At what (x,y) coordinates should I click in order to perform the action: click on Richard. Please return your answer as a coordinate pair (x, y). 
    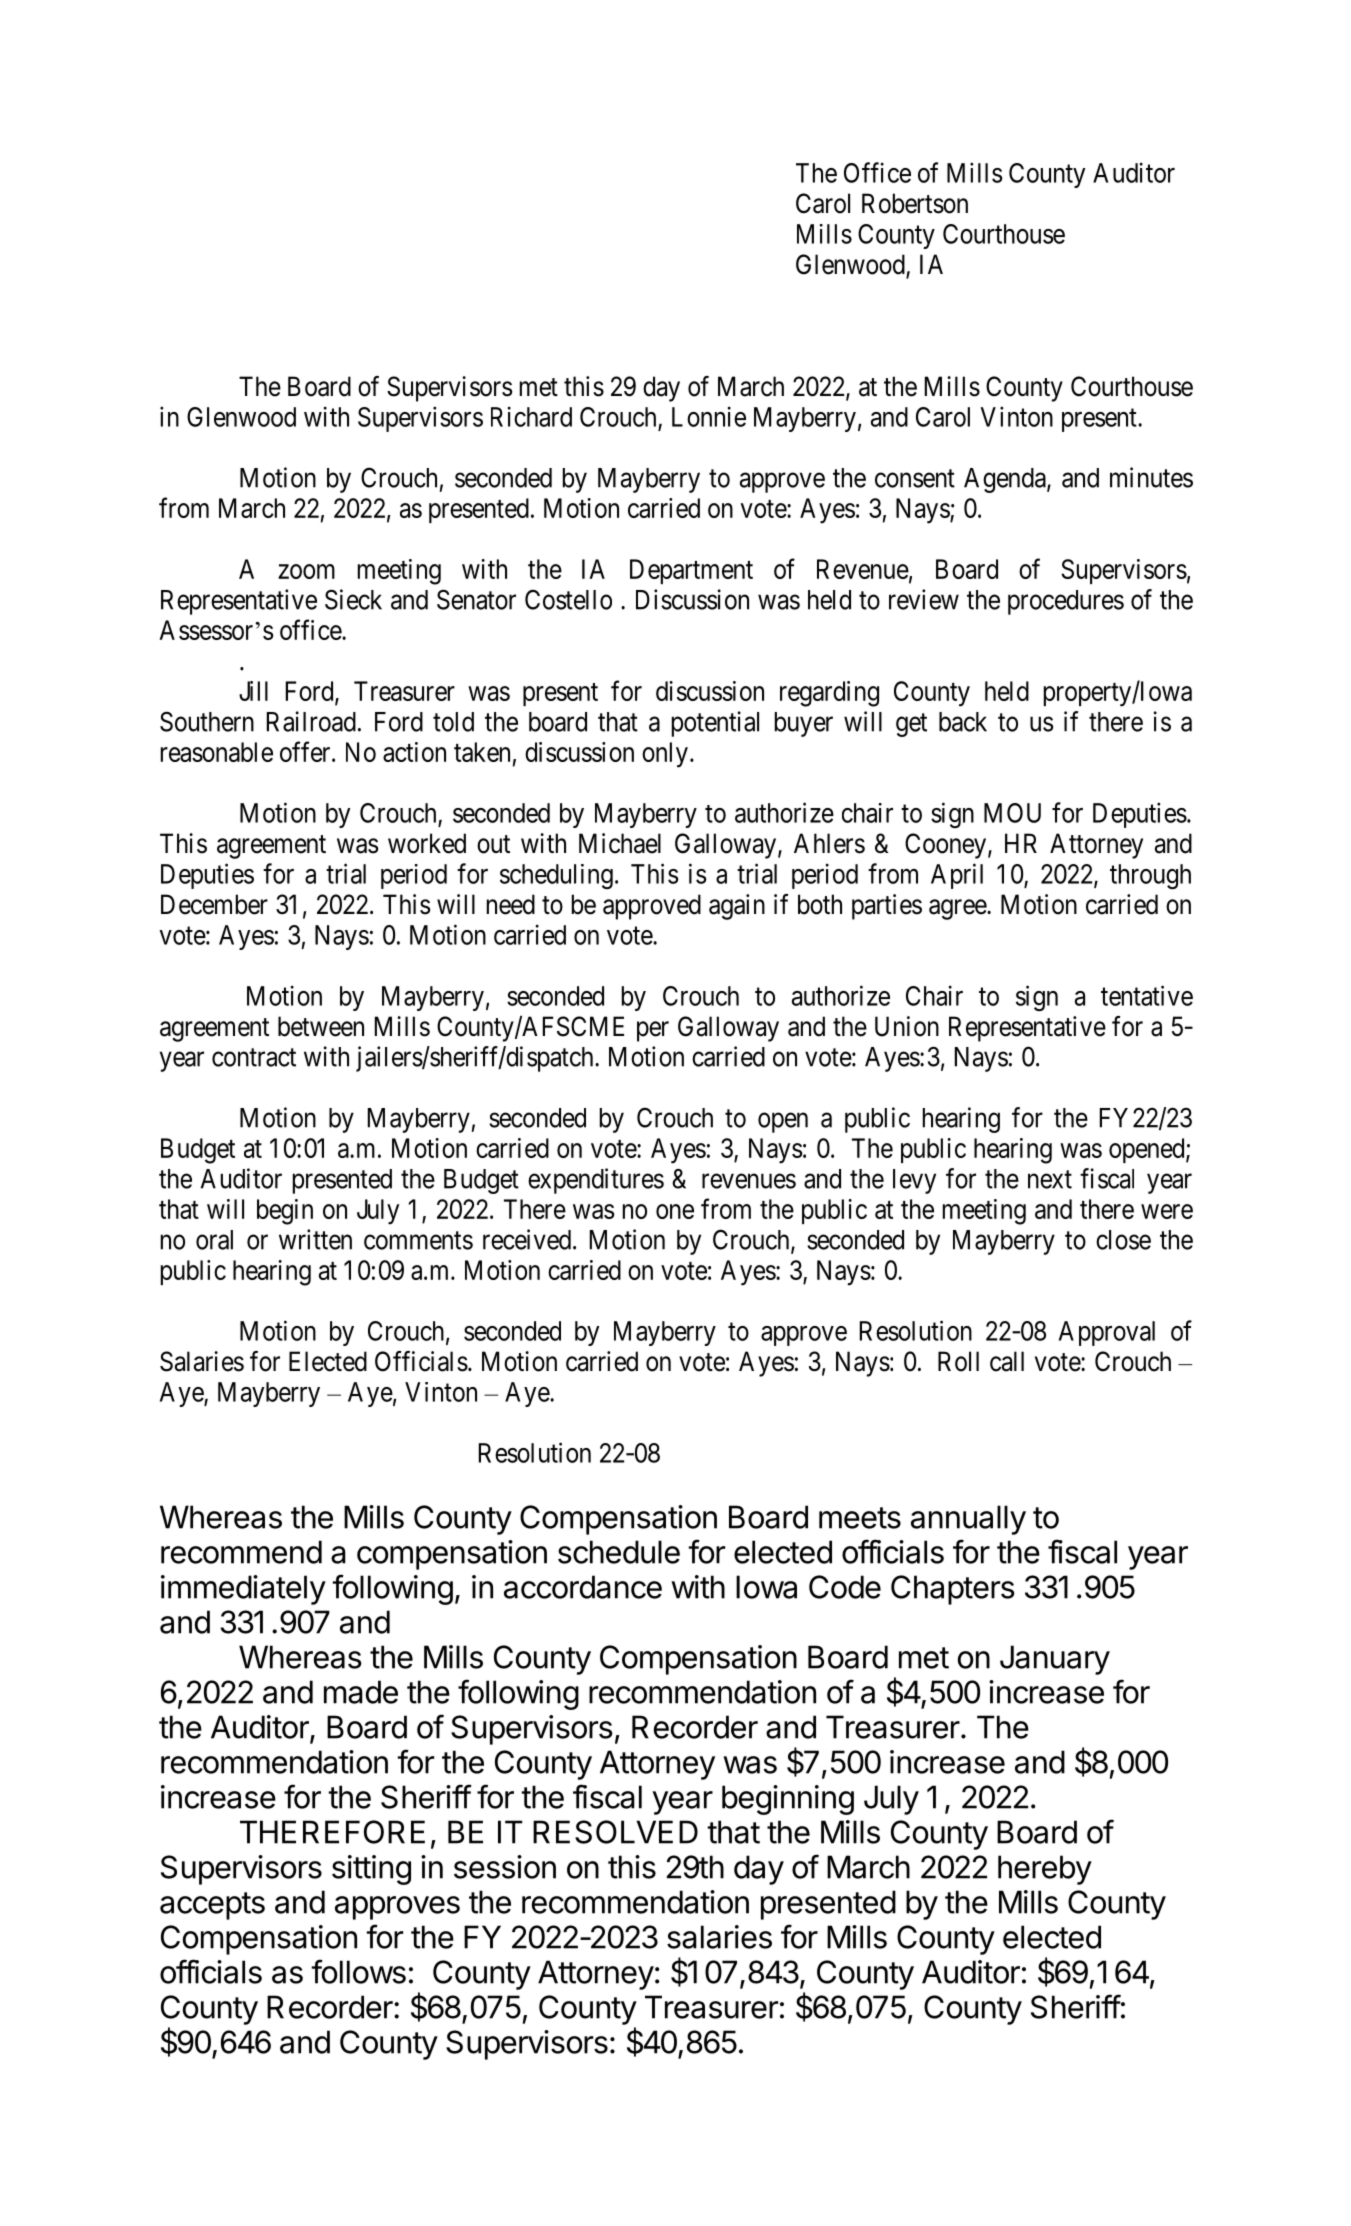
    Looking at the image, I should click on (531, 416).
